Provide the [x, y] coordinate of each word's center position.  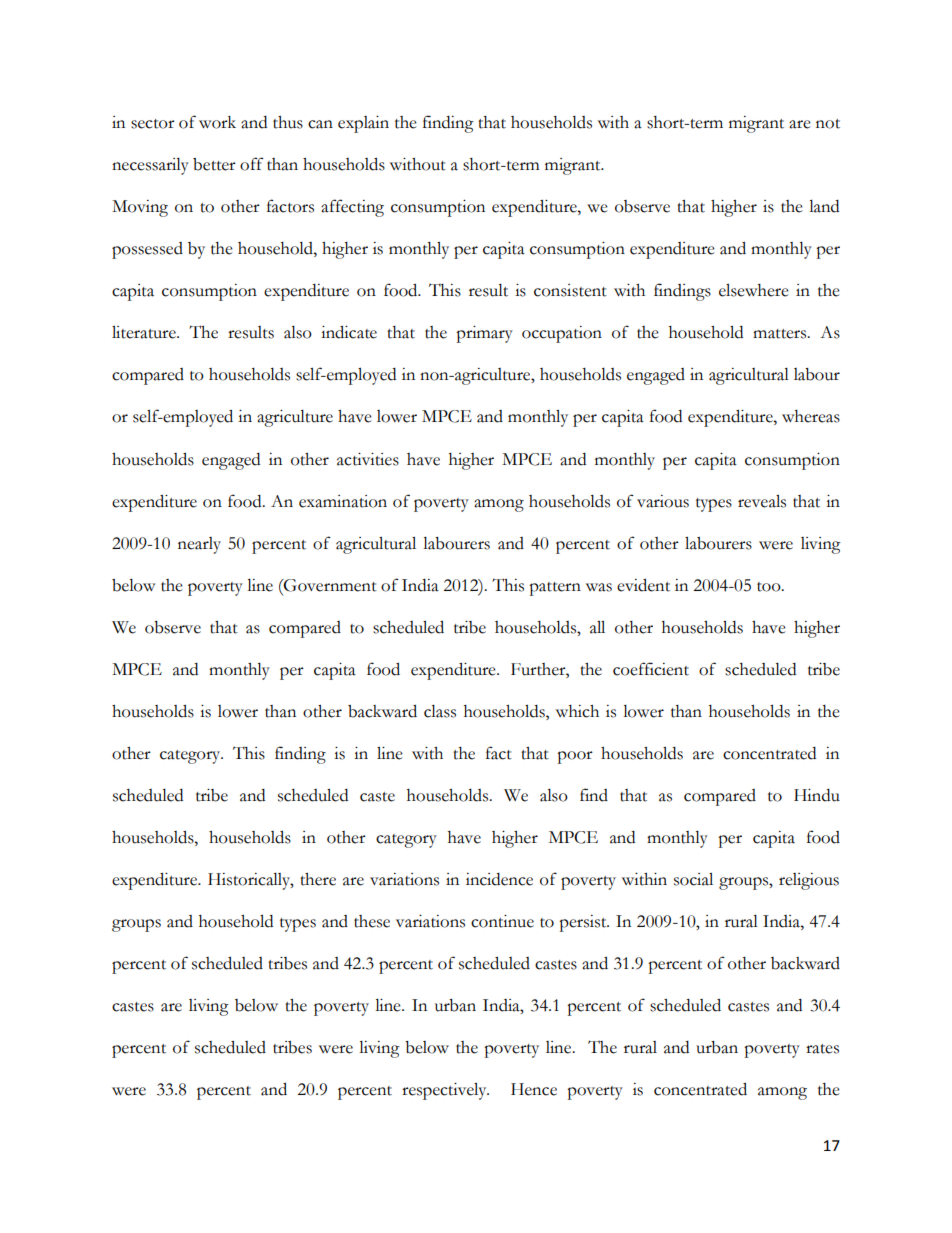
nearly [199, 545]
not [828, 124]
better [214, 164]
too [770, 587]
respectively [445, 1091]
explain [363, 124]
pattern [555, 589]
